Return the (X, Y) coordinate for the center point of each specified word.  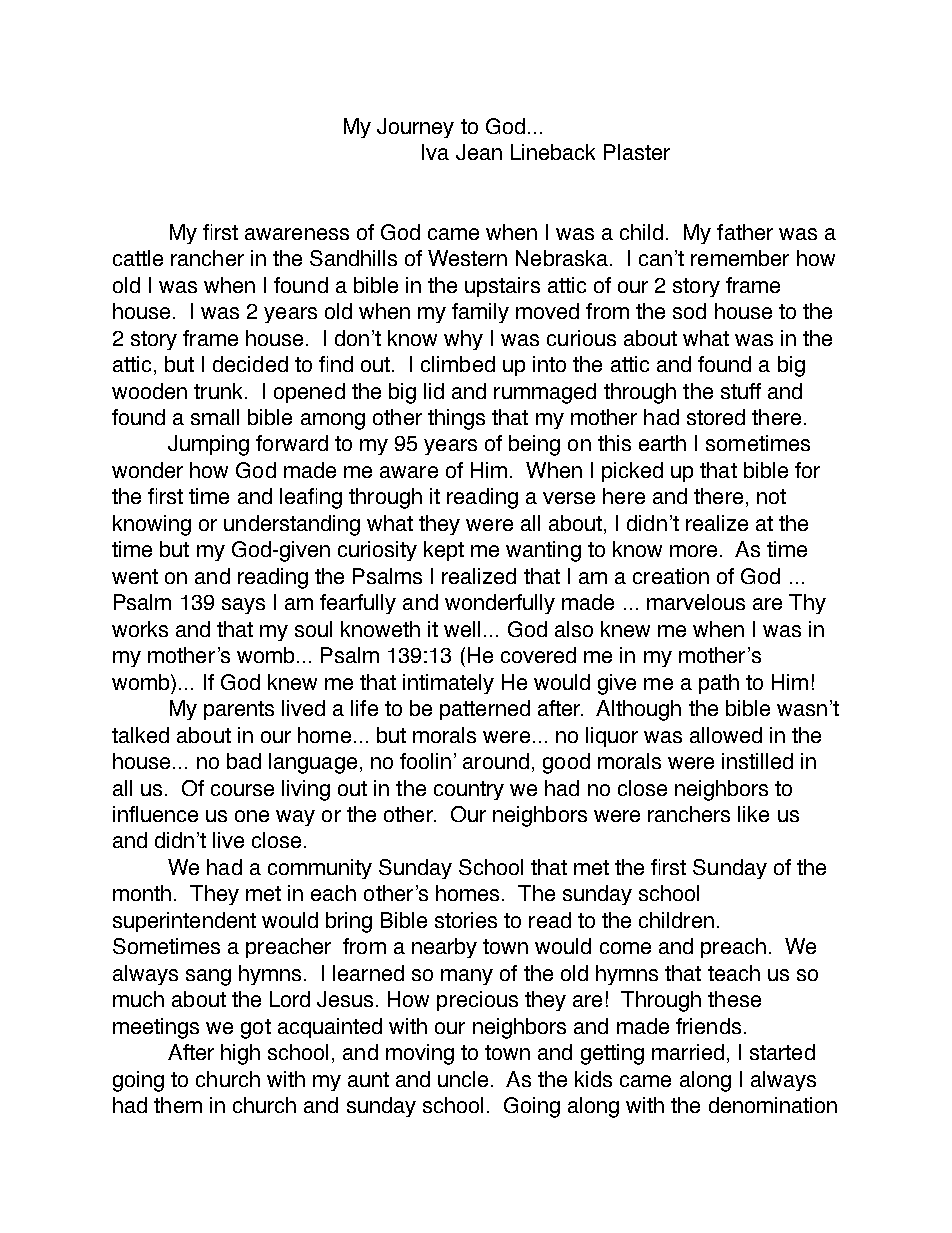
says (243, 606)
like (753, 814)
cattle (138, 258)
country (469, 790)
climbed (458, 364)
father (745, 232)
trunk (218, 391)
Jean (479, 152)
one (252, 816)
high (240, 1054)
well (462, 629)
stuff (741, 391)
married (688, 1052)
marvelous (696, 602)
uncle (463, 1079)
